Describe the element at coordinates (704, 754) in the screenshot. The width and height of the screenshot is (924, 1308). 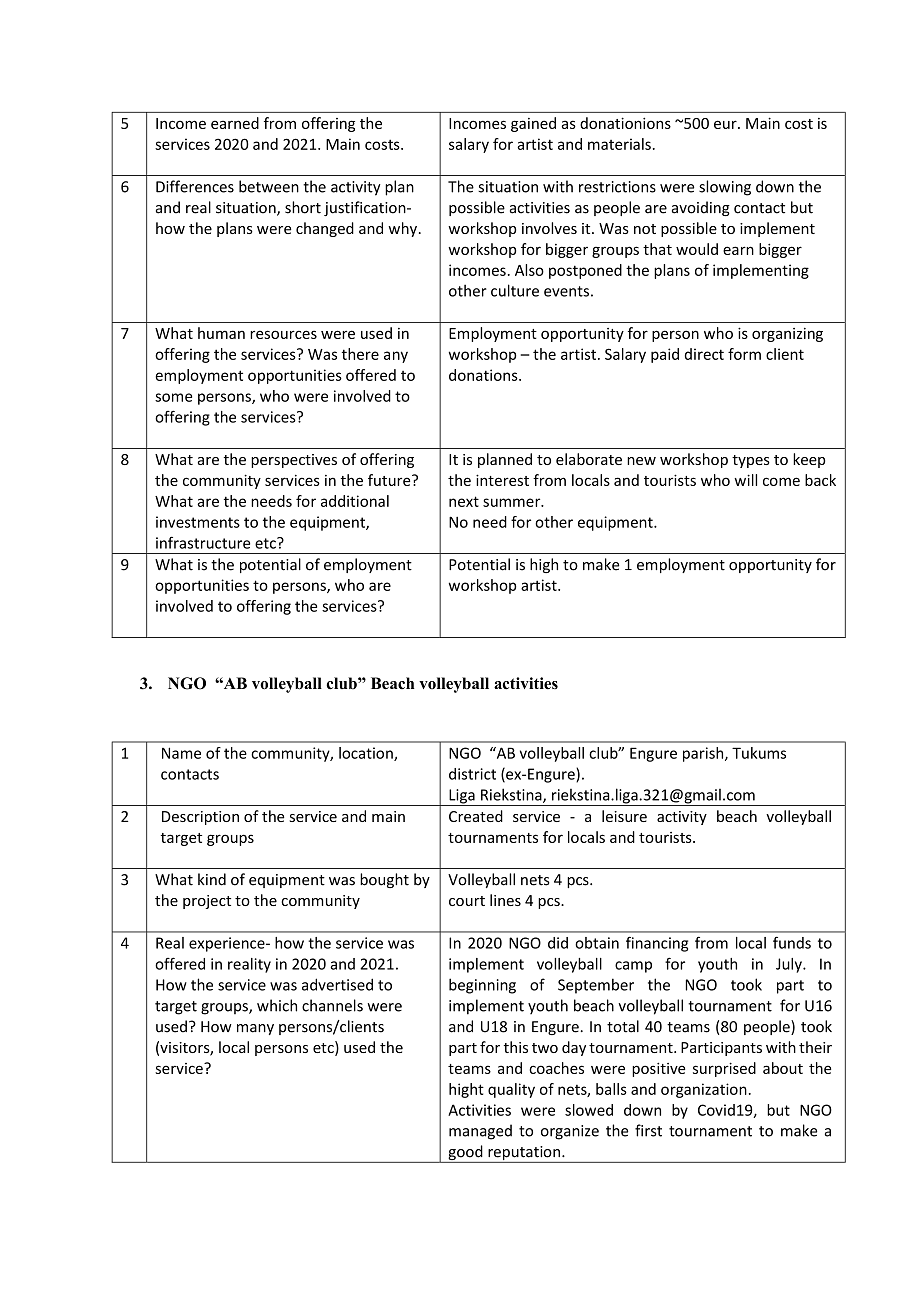
I see `parish` at that location.
